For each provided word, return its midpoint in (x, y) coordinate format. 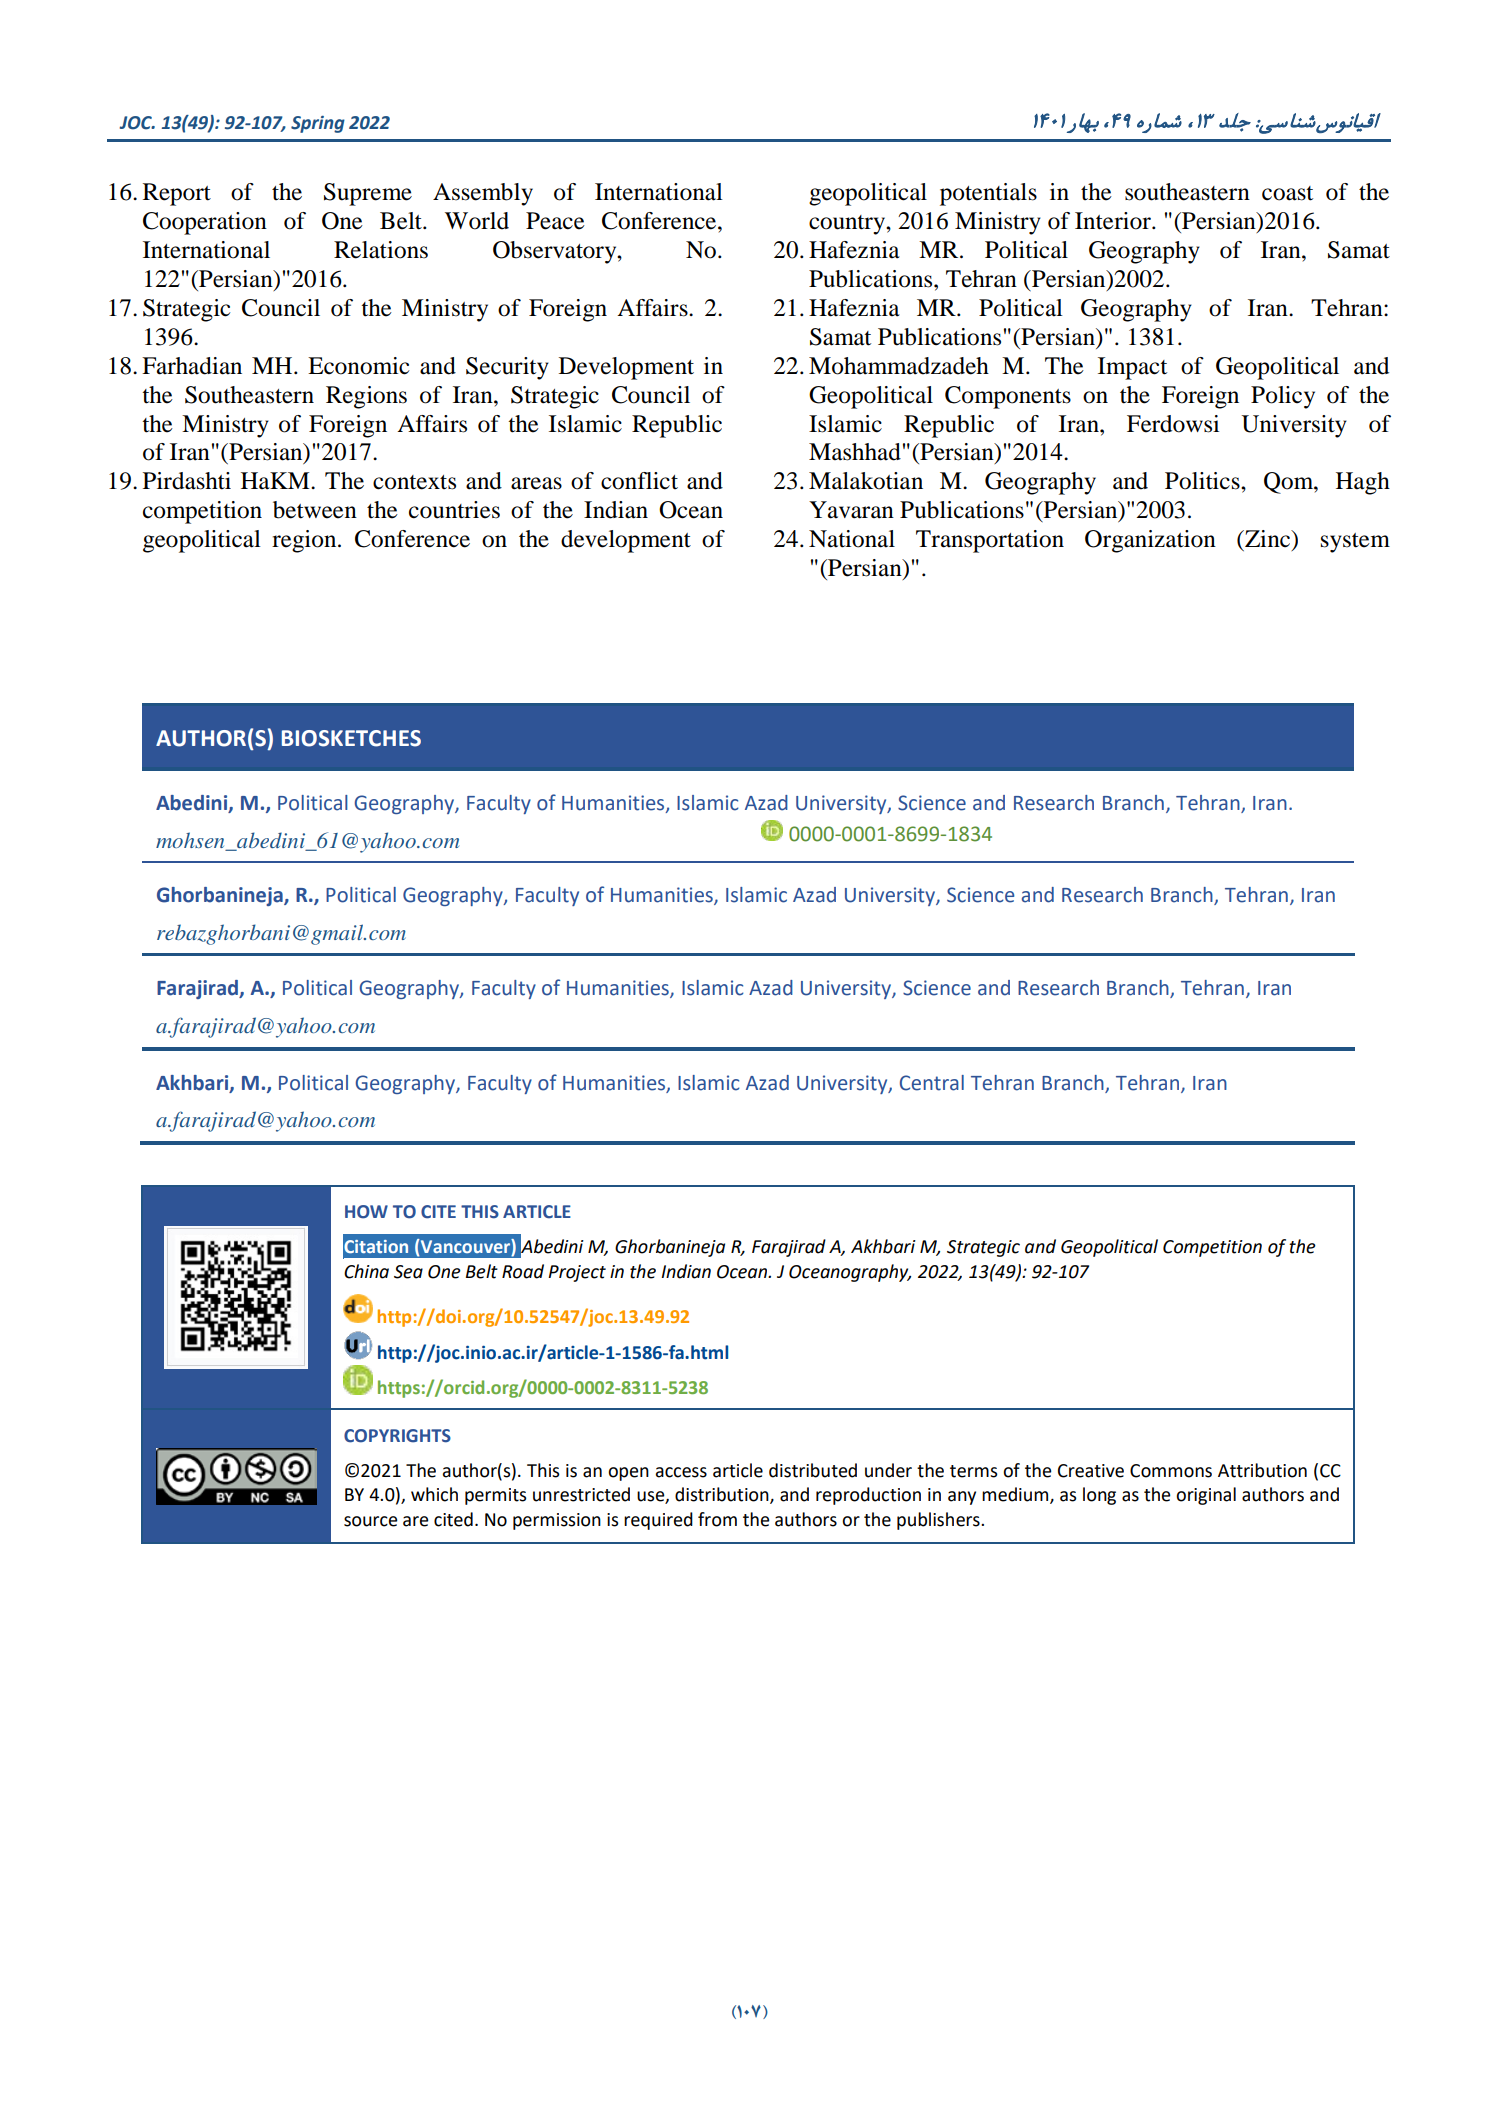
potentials (988, 194)
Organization (1150, 541)
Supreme (368, 194)
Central (932, 1083)
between (315, 510)
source (371, 1521)
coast (1287, 193)
